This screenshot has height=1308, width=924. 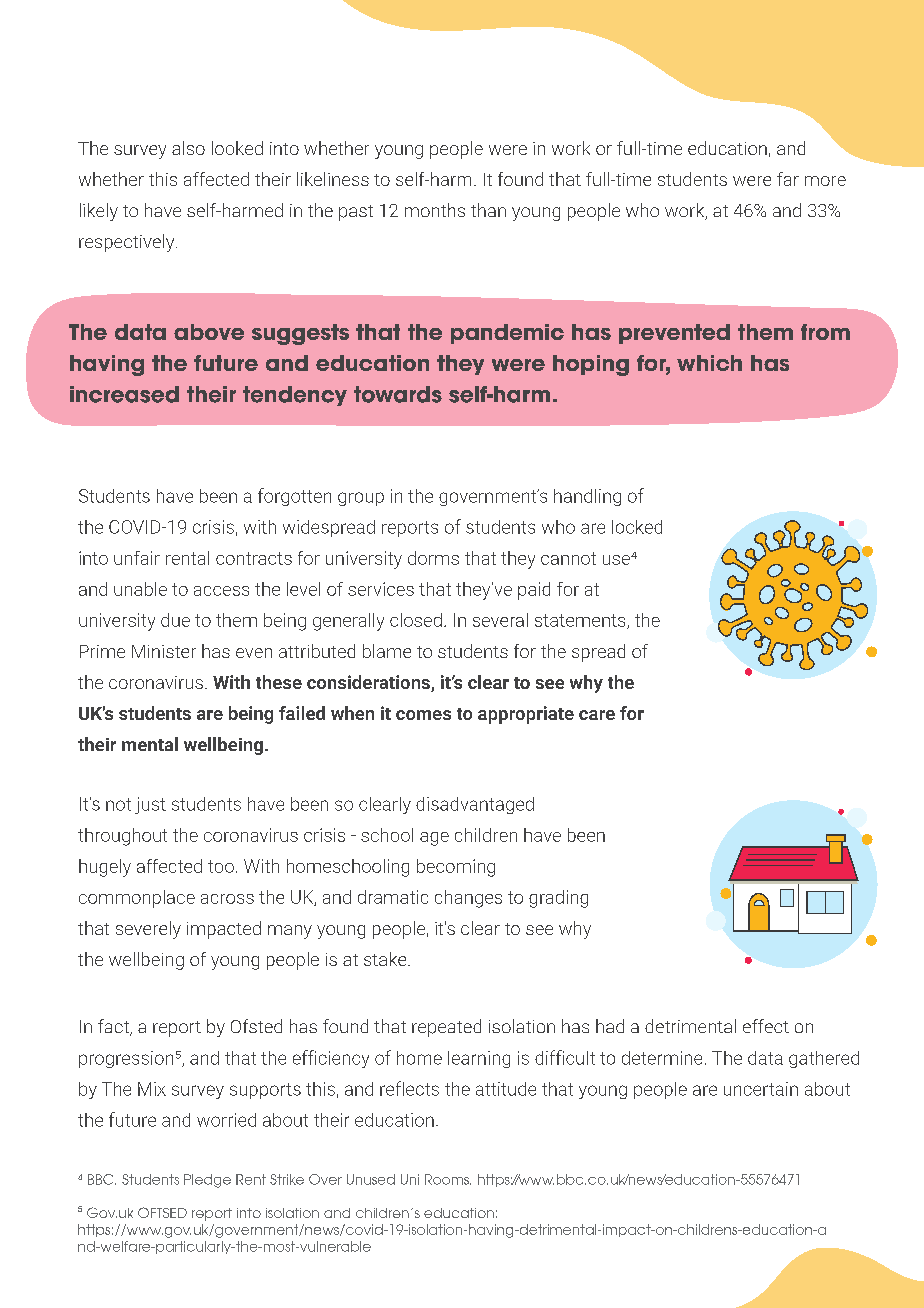 I want to click on also, so click(x=188, y=148).
